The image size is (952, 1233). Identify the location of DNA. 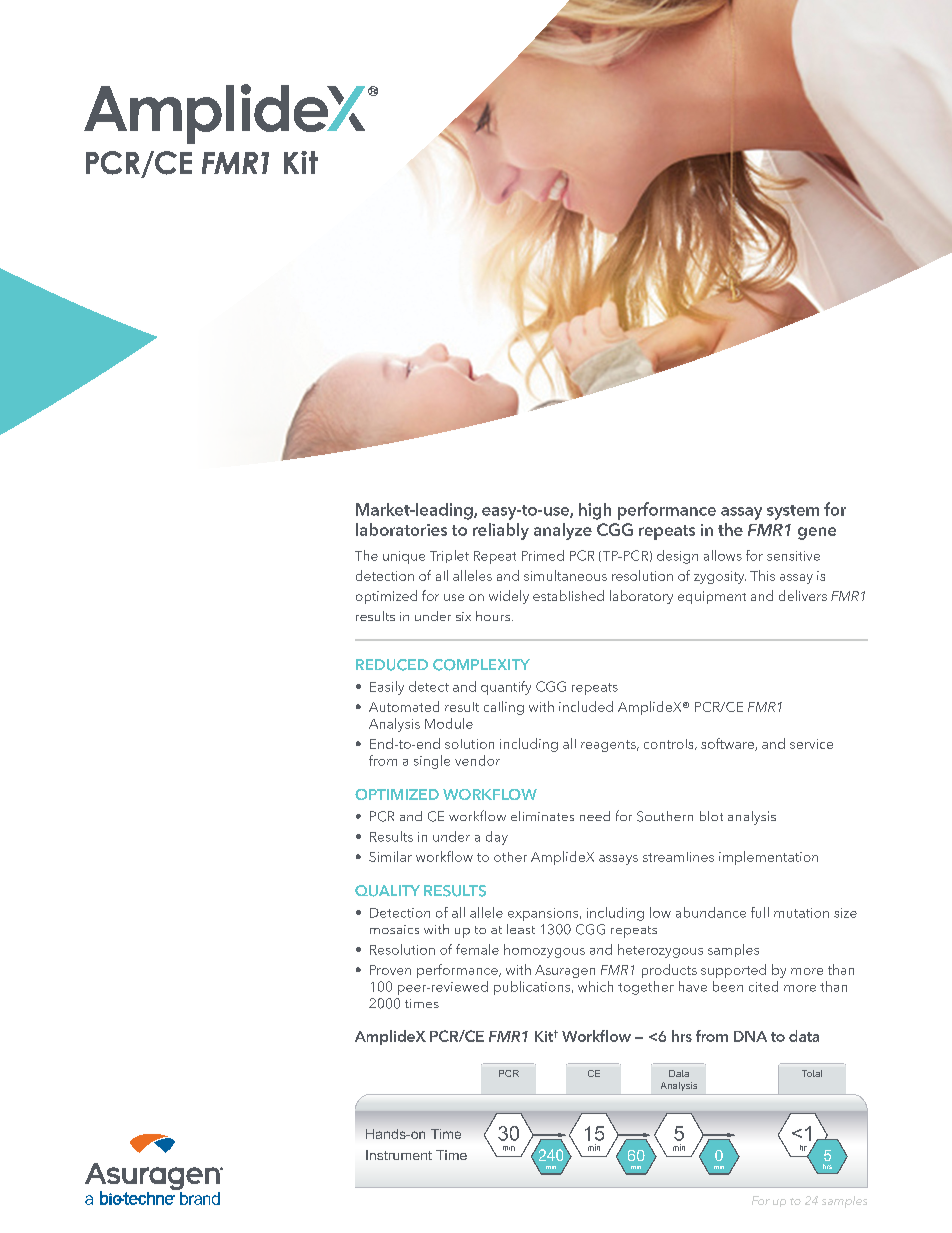
(750, 1036).
